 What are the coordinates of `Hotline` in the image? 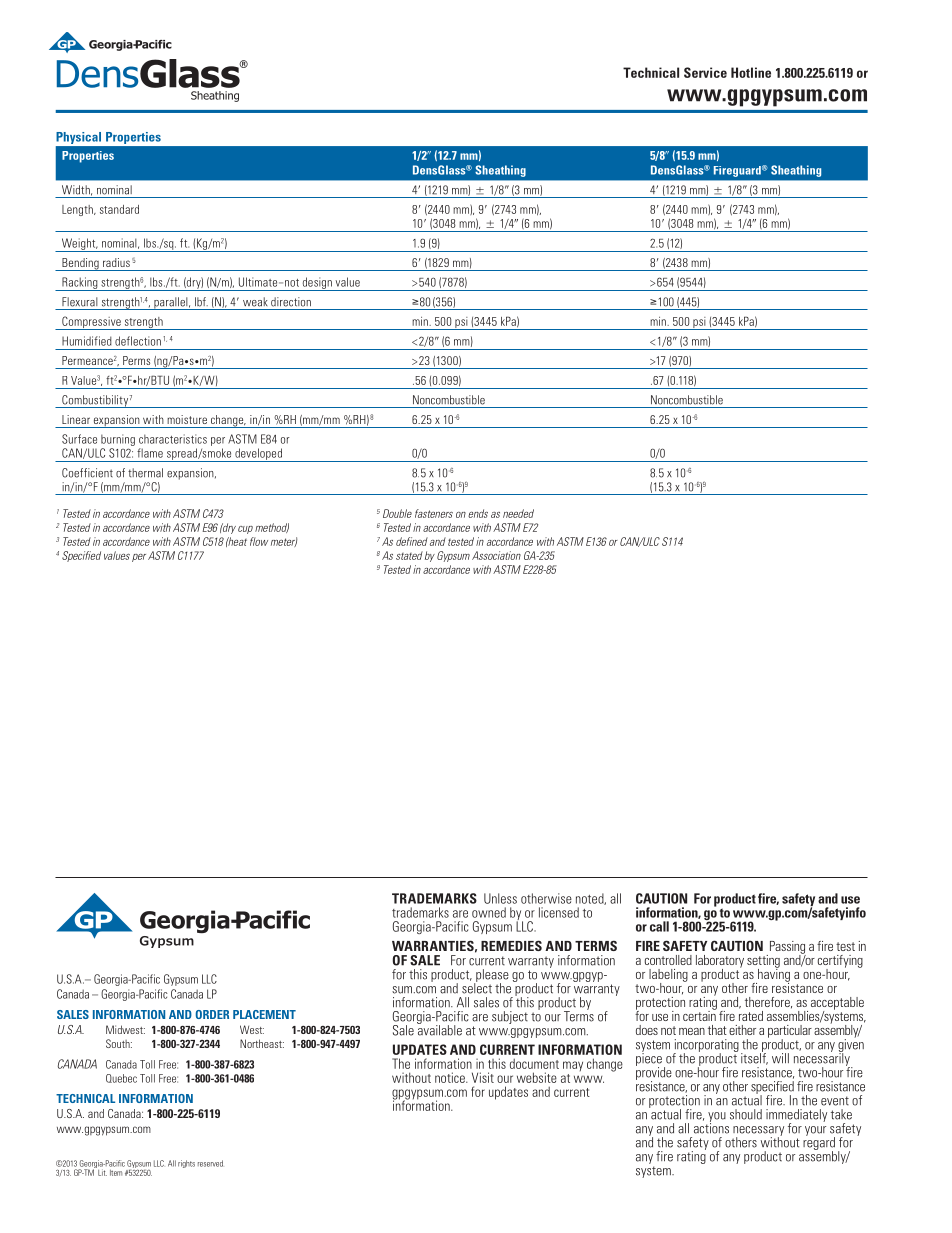 It's located at (751, 72).
